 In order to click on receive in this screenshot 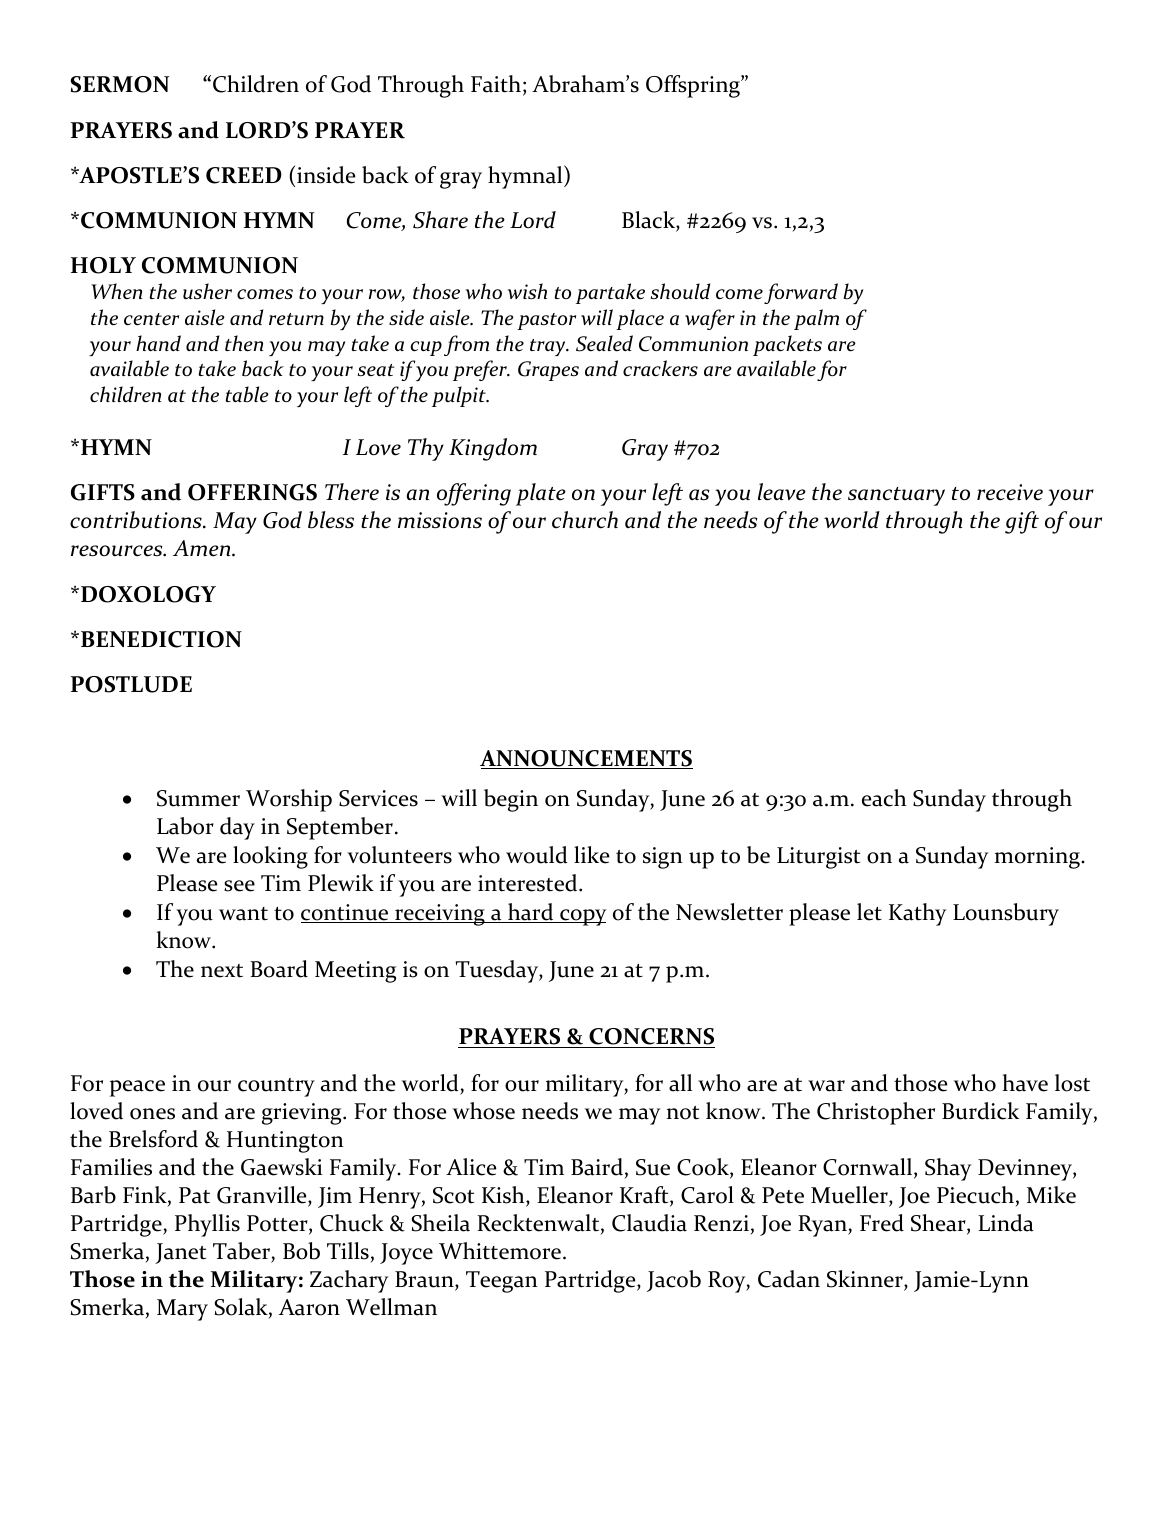, I will do `click(1010, 492)`.
